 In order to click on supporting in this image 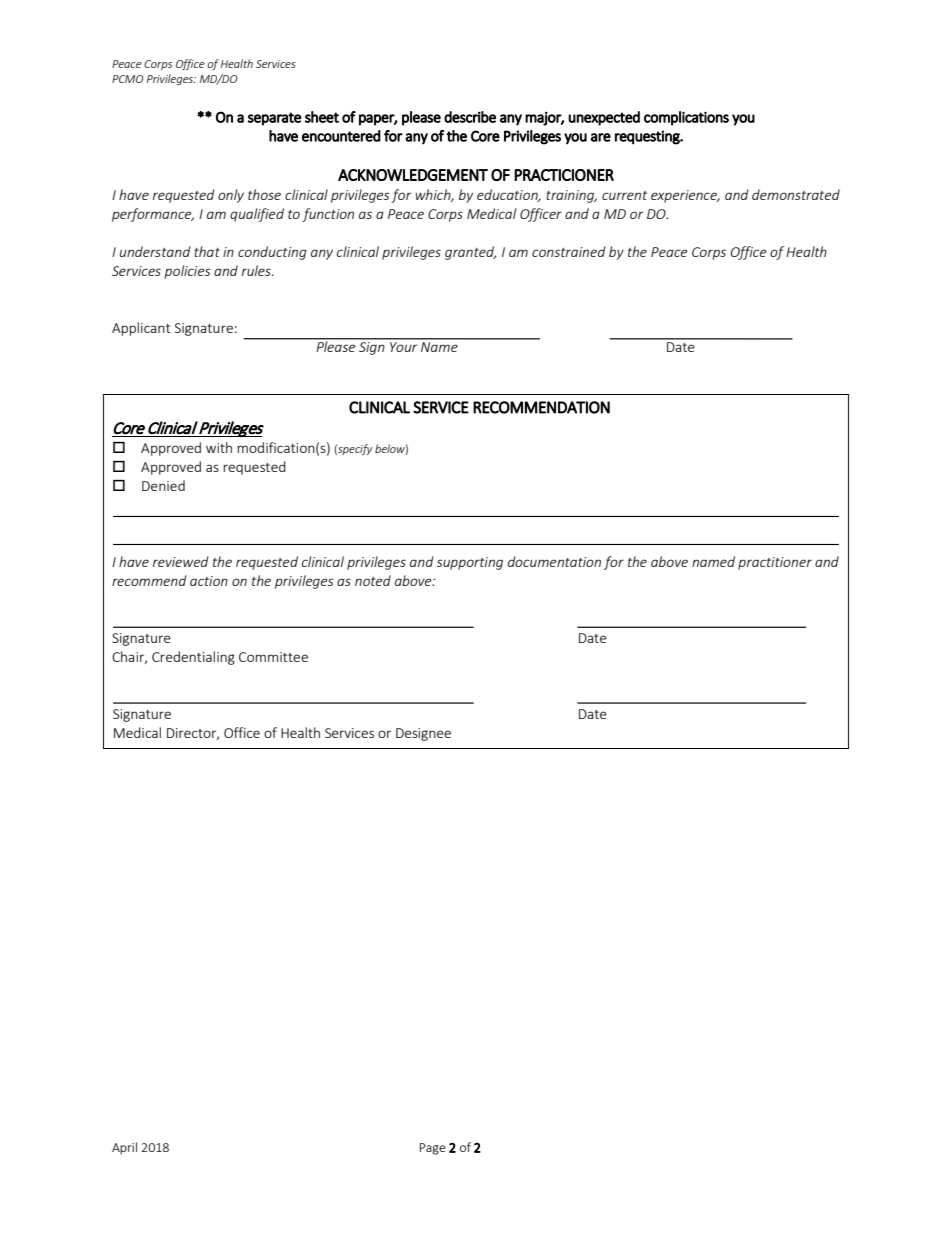, I will do `click(470, 563)`.
